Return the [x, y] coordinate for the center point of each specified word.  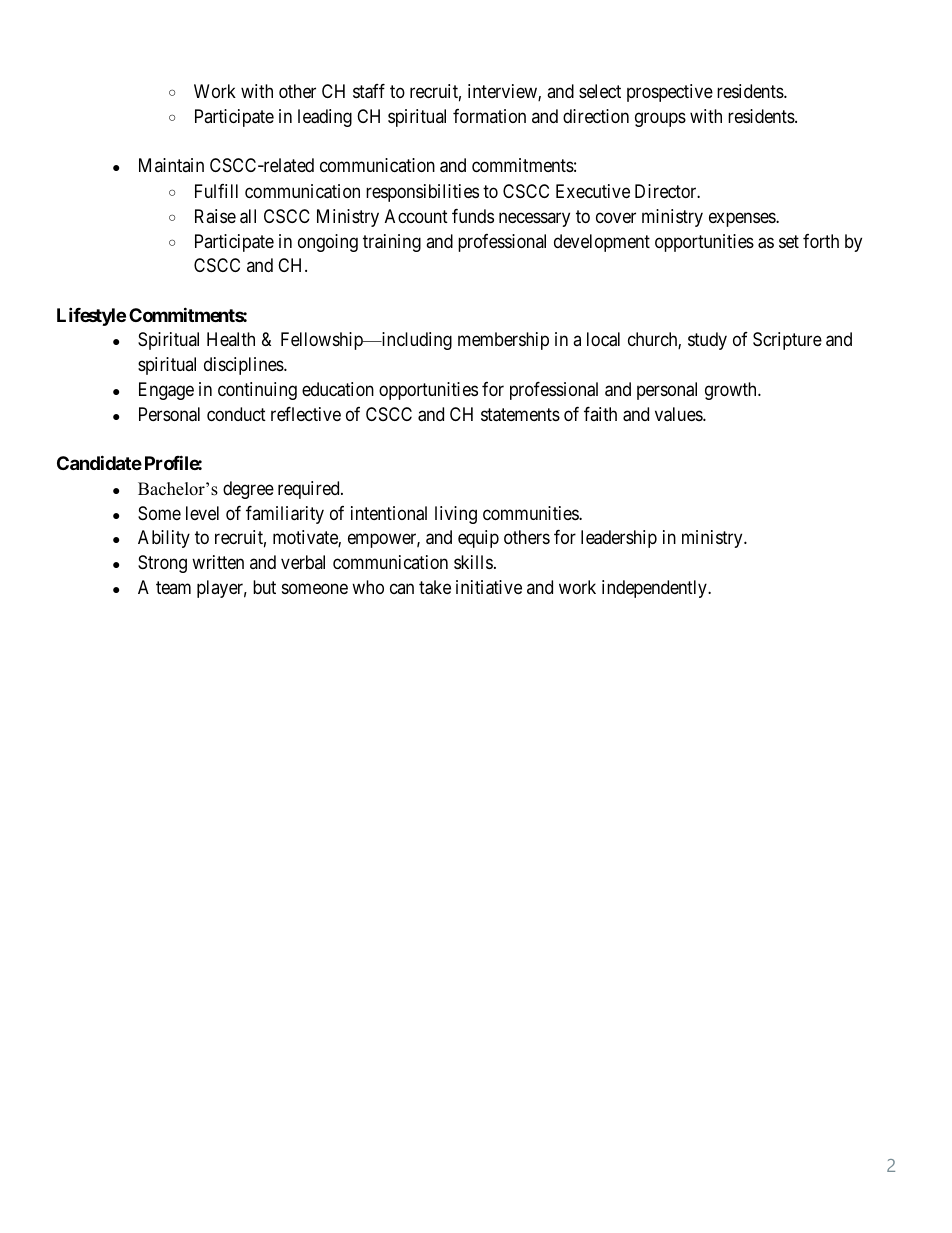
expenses [743, 219]
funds [473, 216]
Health [231, 339]
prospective [670, 93]
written [218, 562]
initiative [489, 587]
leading [325, 118]
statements [520, 415]
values [679, 414]
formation [489, 116]
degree [248, 490]
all [248, 216]
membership [503, 341]
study [707, 341]
